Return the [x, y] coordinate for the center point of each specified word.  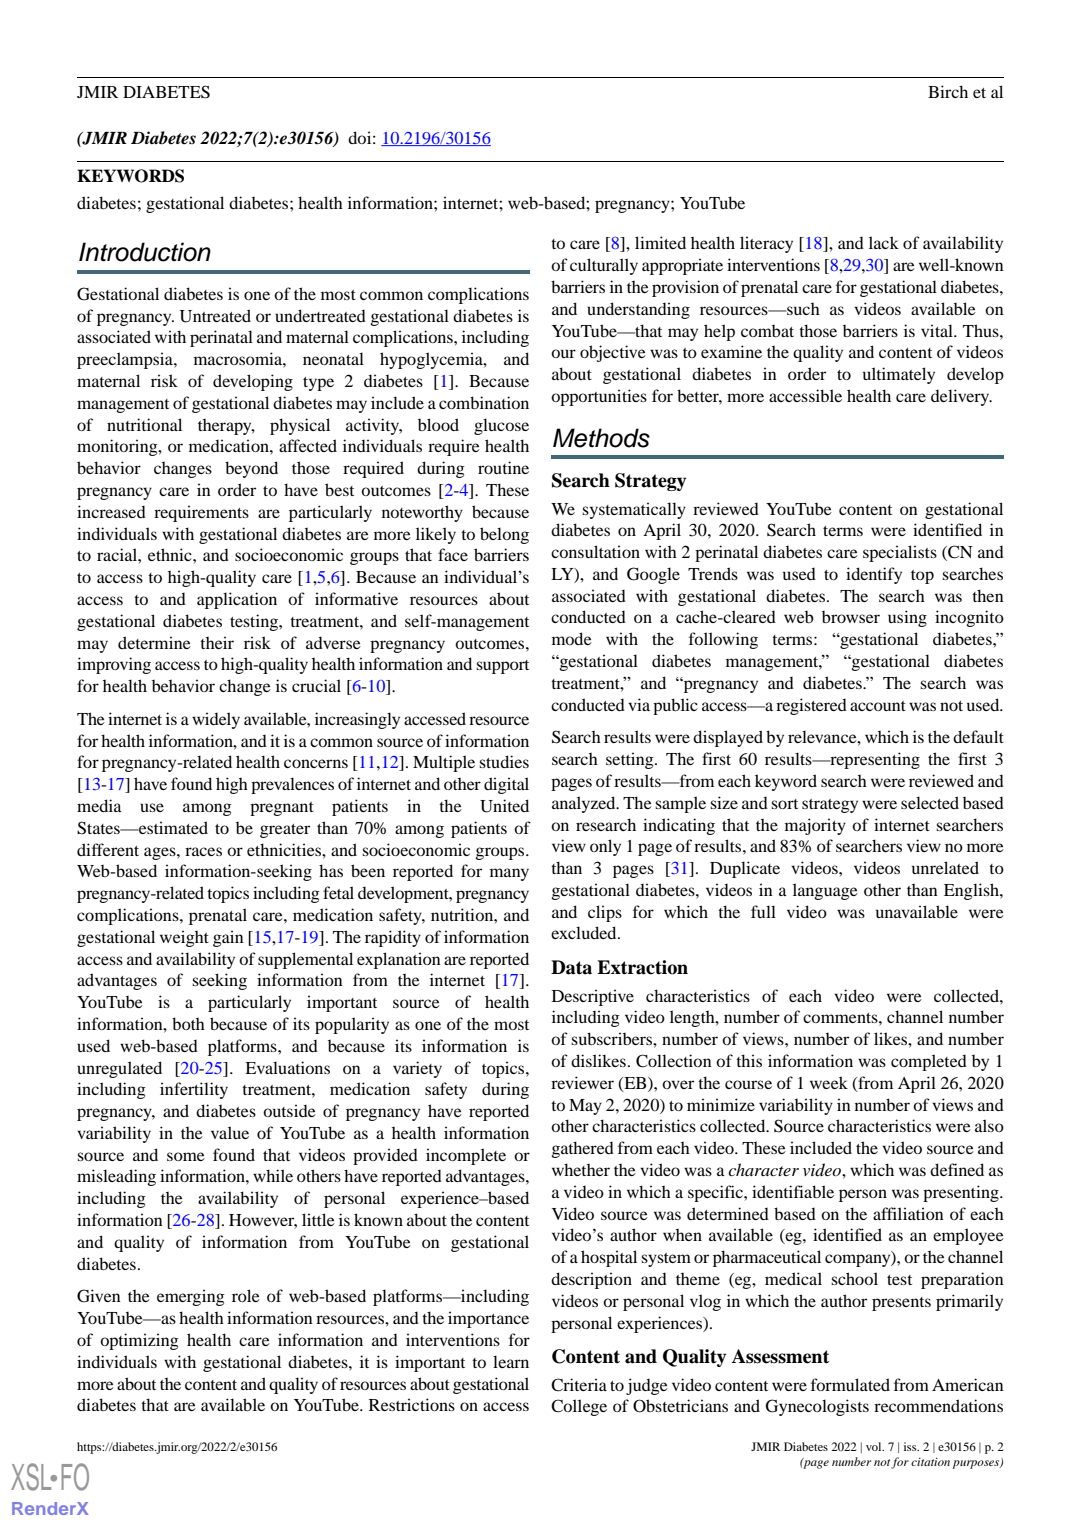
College [579, 1407]
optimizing [139, 1341]
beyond [251, 469]
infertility [194, 1090]
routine [503, 467]
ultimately [899, 375]
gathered [583, 1149]
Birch [948, 91]
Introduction [145, 252]
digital [506, 785]
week [829, 1082]
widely [216, 720]
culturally [604, 266]
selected [930, 802]
